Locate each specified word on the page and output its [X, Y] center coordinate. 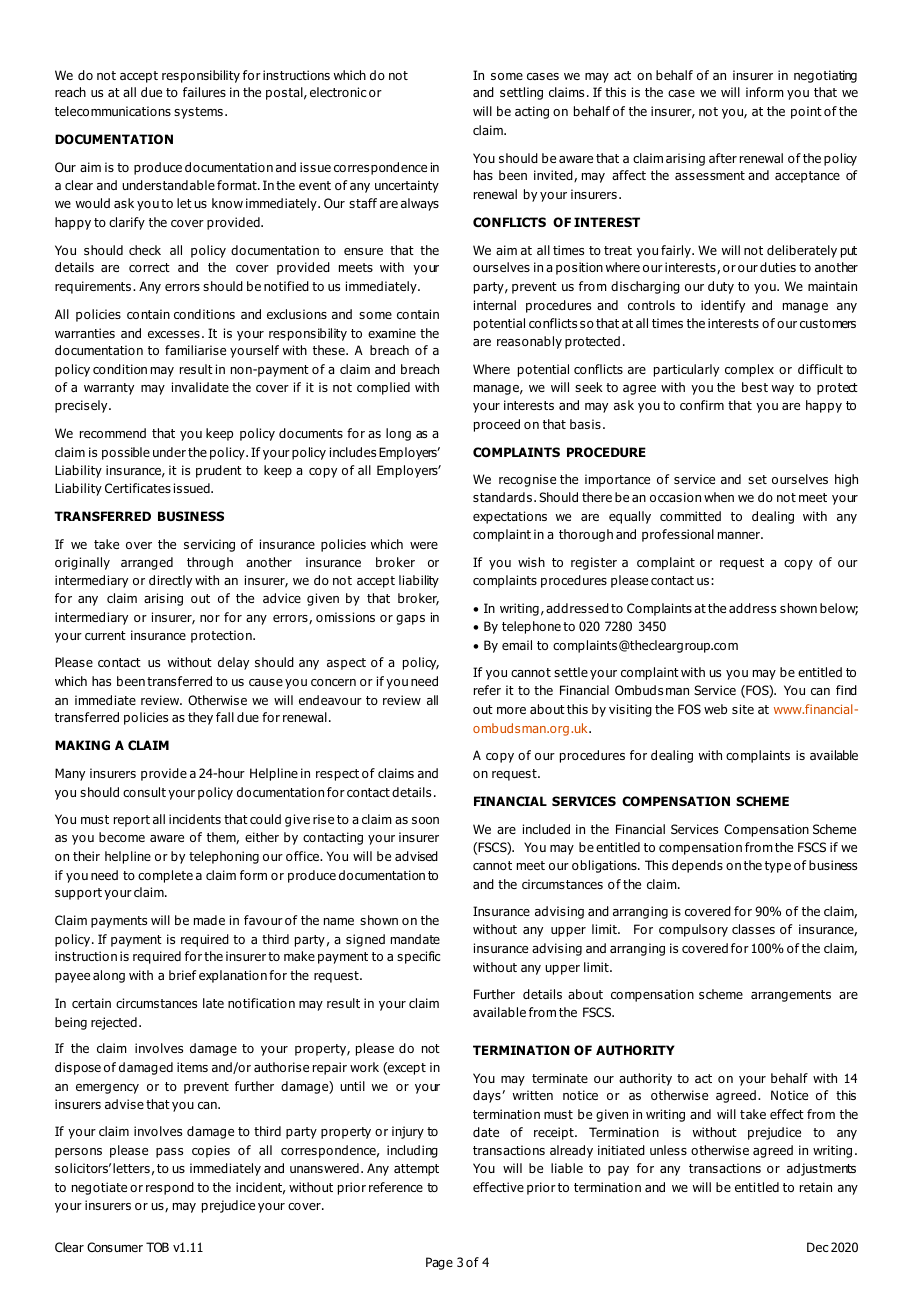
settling [521, 93]
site [743, 709]
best [755, 387]
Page [439, 1263]
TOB [157, 1247]
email [517, 645]
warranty [109, 389]
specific [418, 957]
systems [198, 113]
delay [233, 663]
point [806, 112]
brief [182, 975]
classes [753, 929]
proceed [497, 425]
